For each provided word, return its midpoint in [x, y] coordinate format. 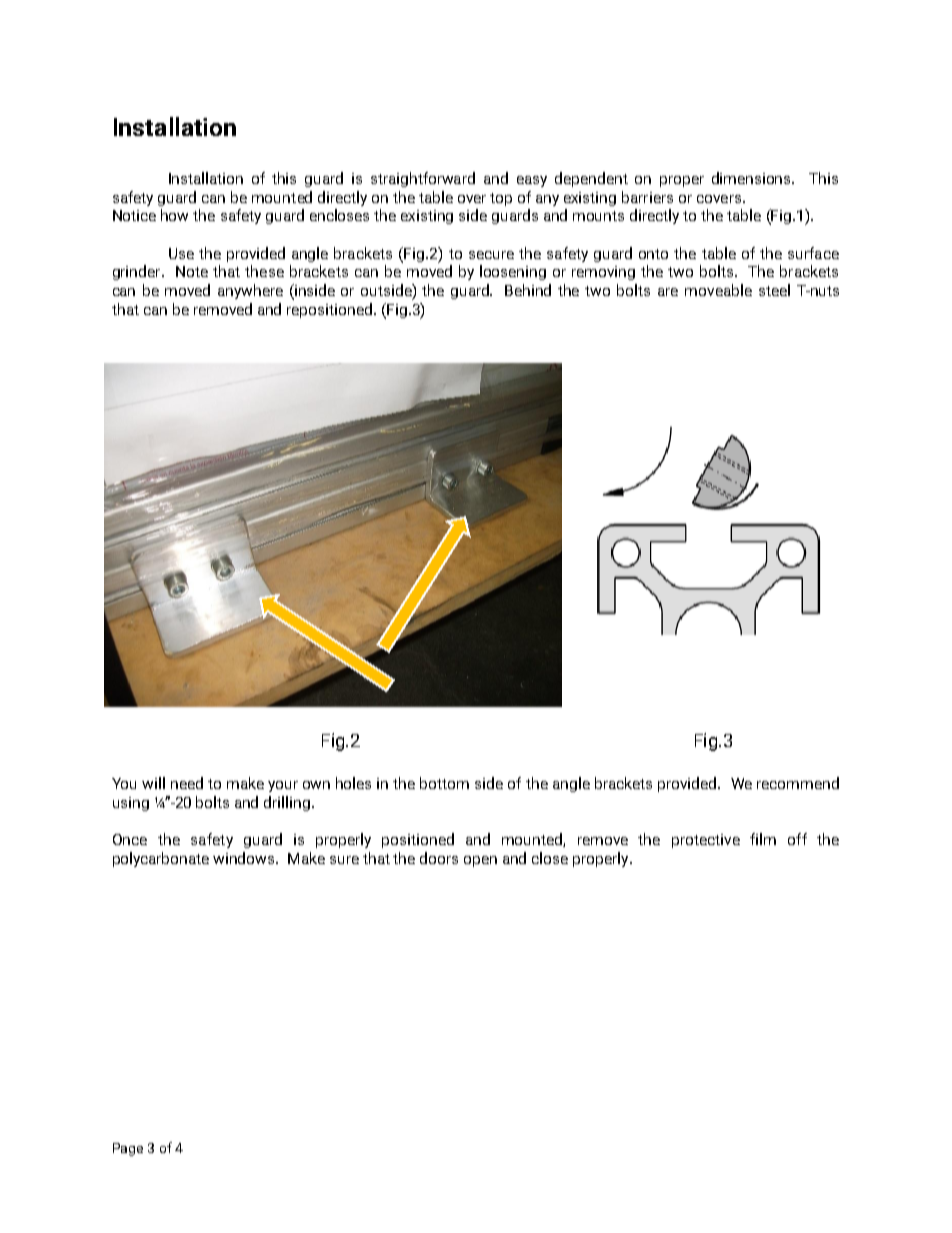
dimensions [753, 178]
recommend [798, 783]
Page [128, 1149]
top [501, 199]
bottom [444, 783]
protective [706, 841]
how [174, 215]
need [187, 783]
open [480, 861]
